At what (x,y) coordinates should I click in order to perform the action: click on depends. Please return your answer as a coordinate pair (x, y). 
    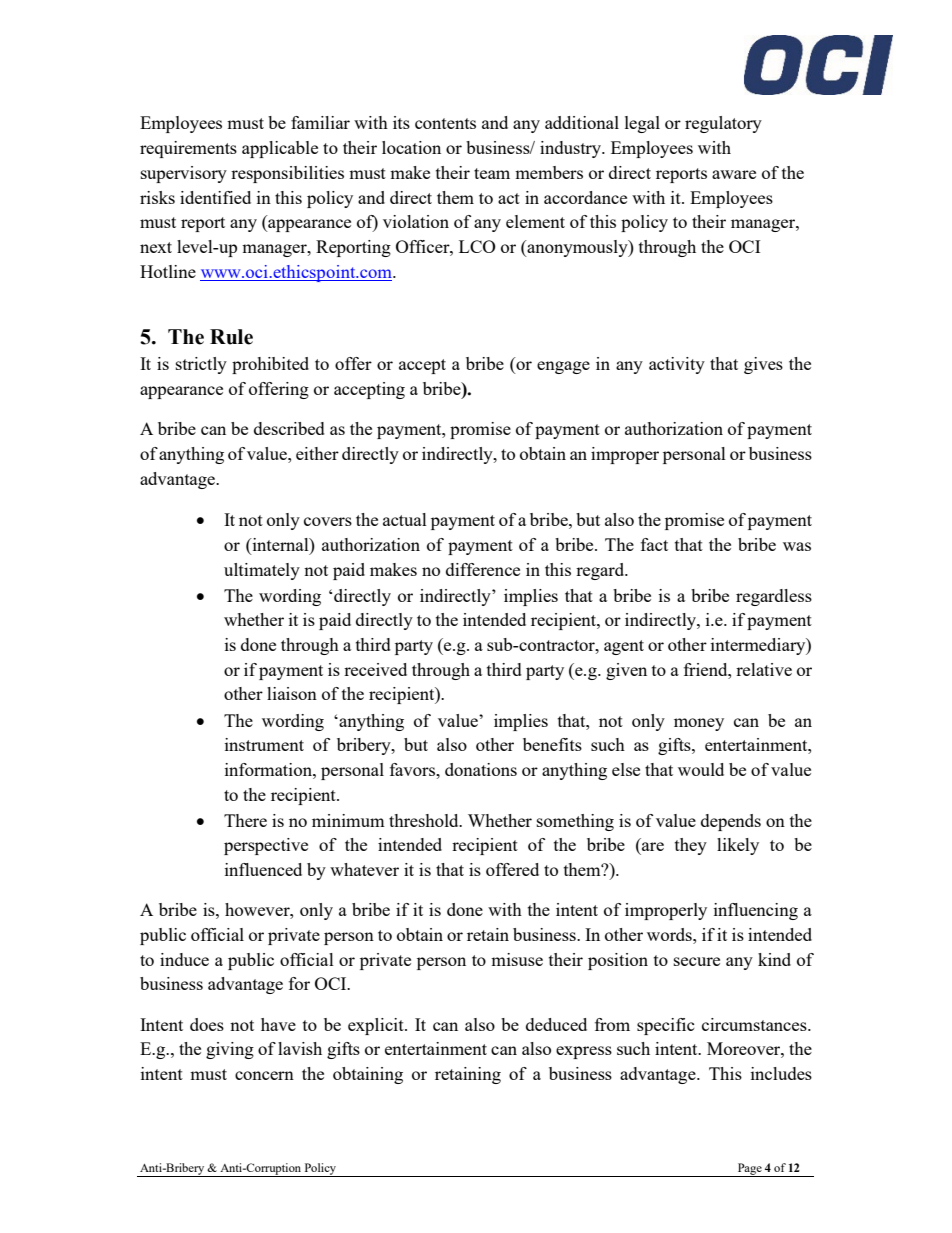
    Looking at the image, I should click on (731, 822).
